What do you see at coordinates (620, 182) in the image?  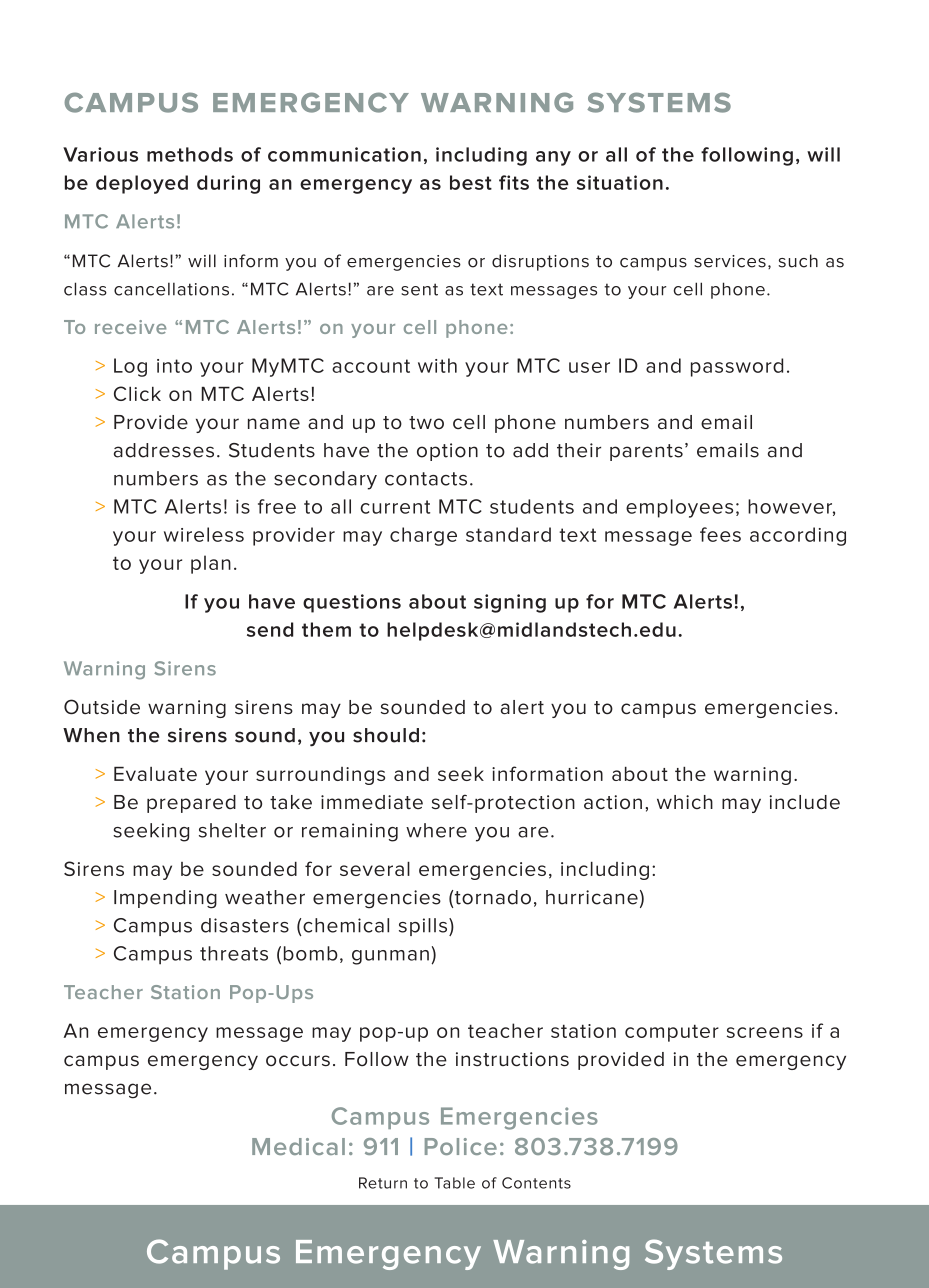 I see `situation` at bounding box center [620, 182].
